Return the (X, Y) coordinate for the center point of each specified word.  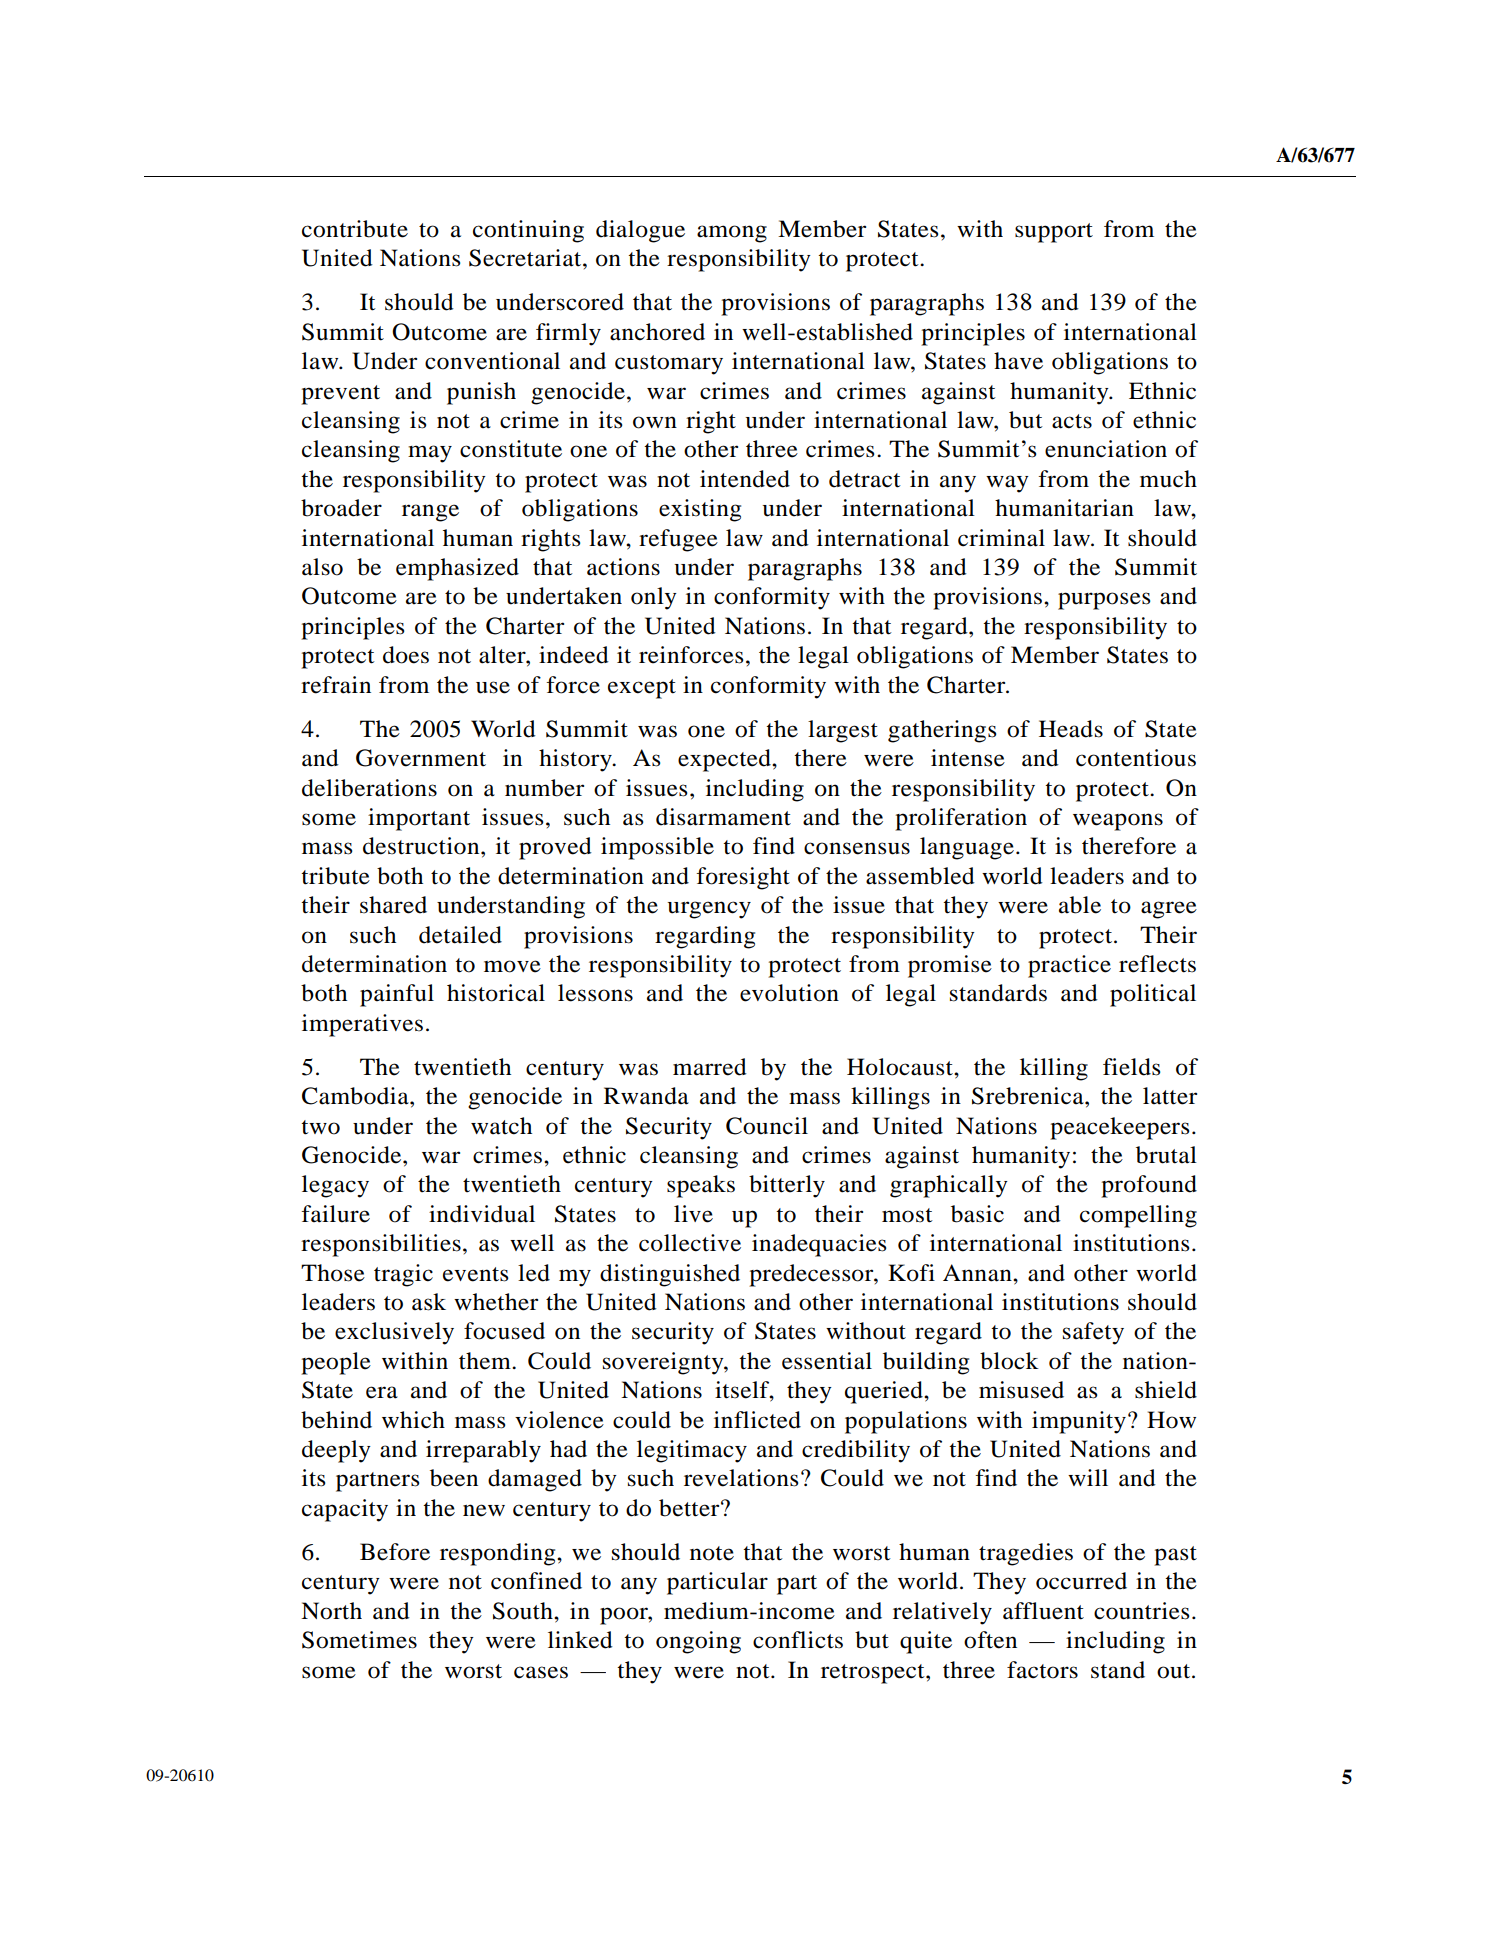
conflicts (798, 1640)
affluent (1043, 1611)
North (331, 1611)
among (732, 234)
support (1054, 233)
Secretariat (526, 258)
